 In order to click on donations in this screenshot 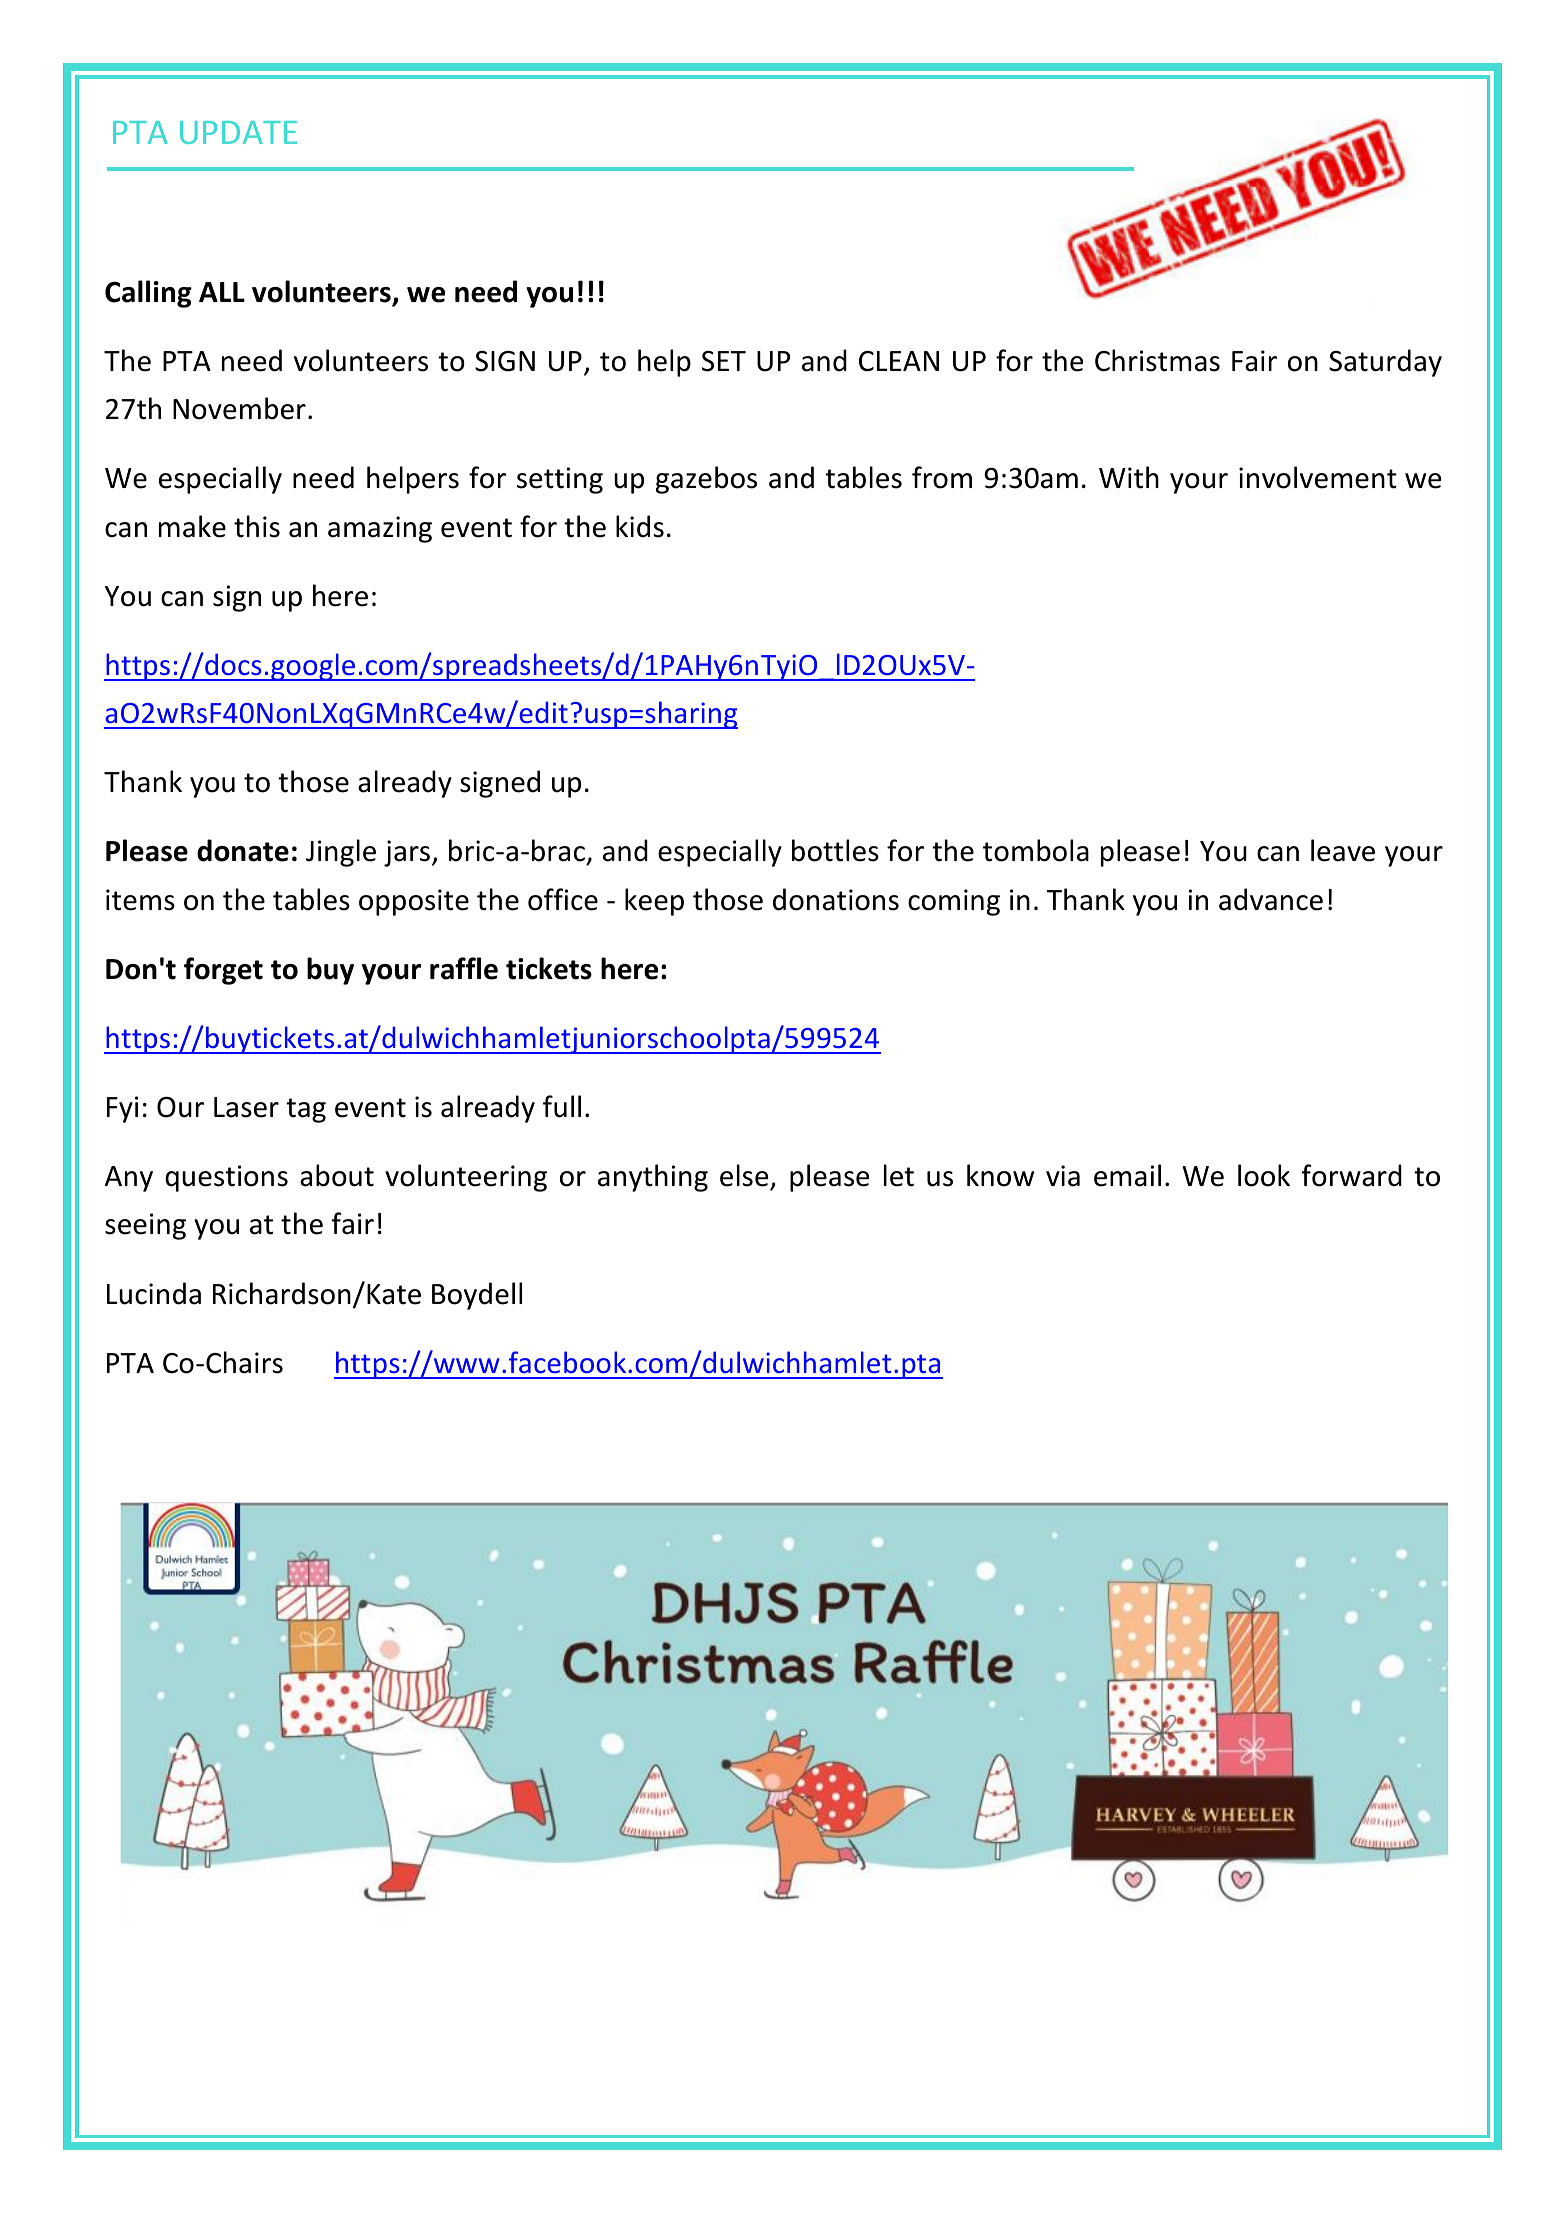, I will do `click(836, 899)`.
